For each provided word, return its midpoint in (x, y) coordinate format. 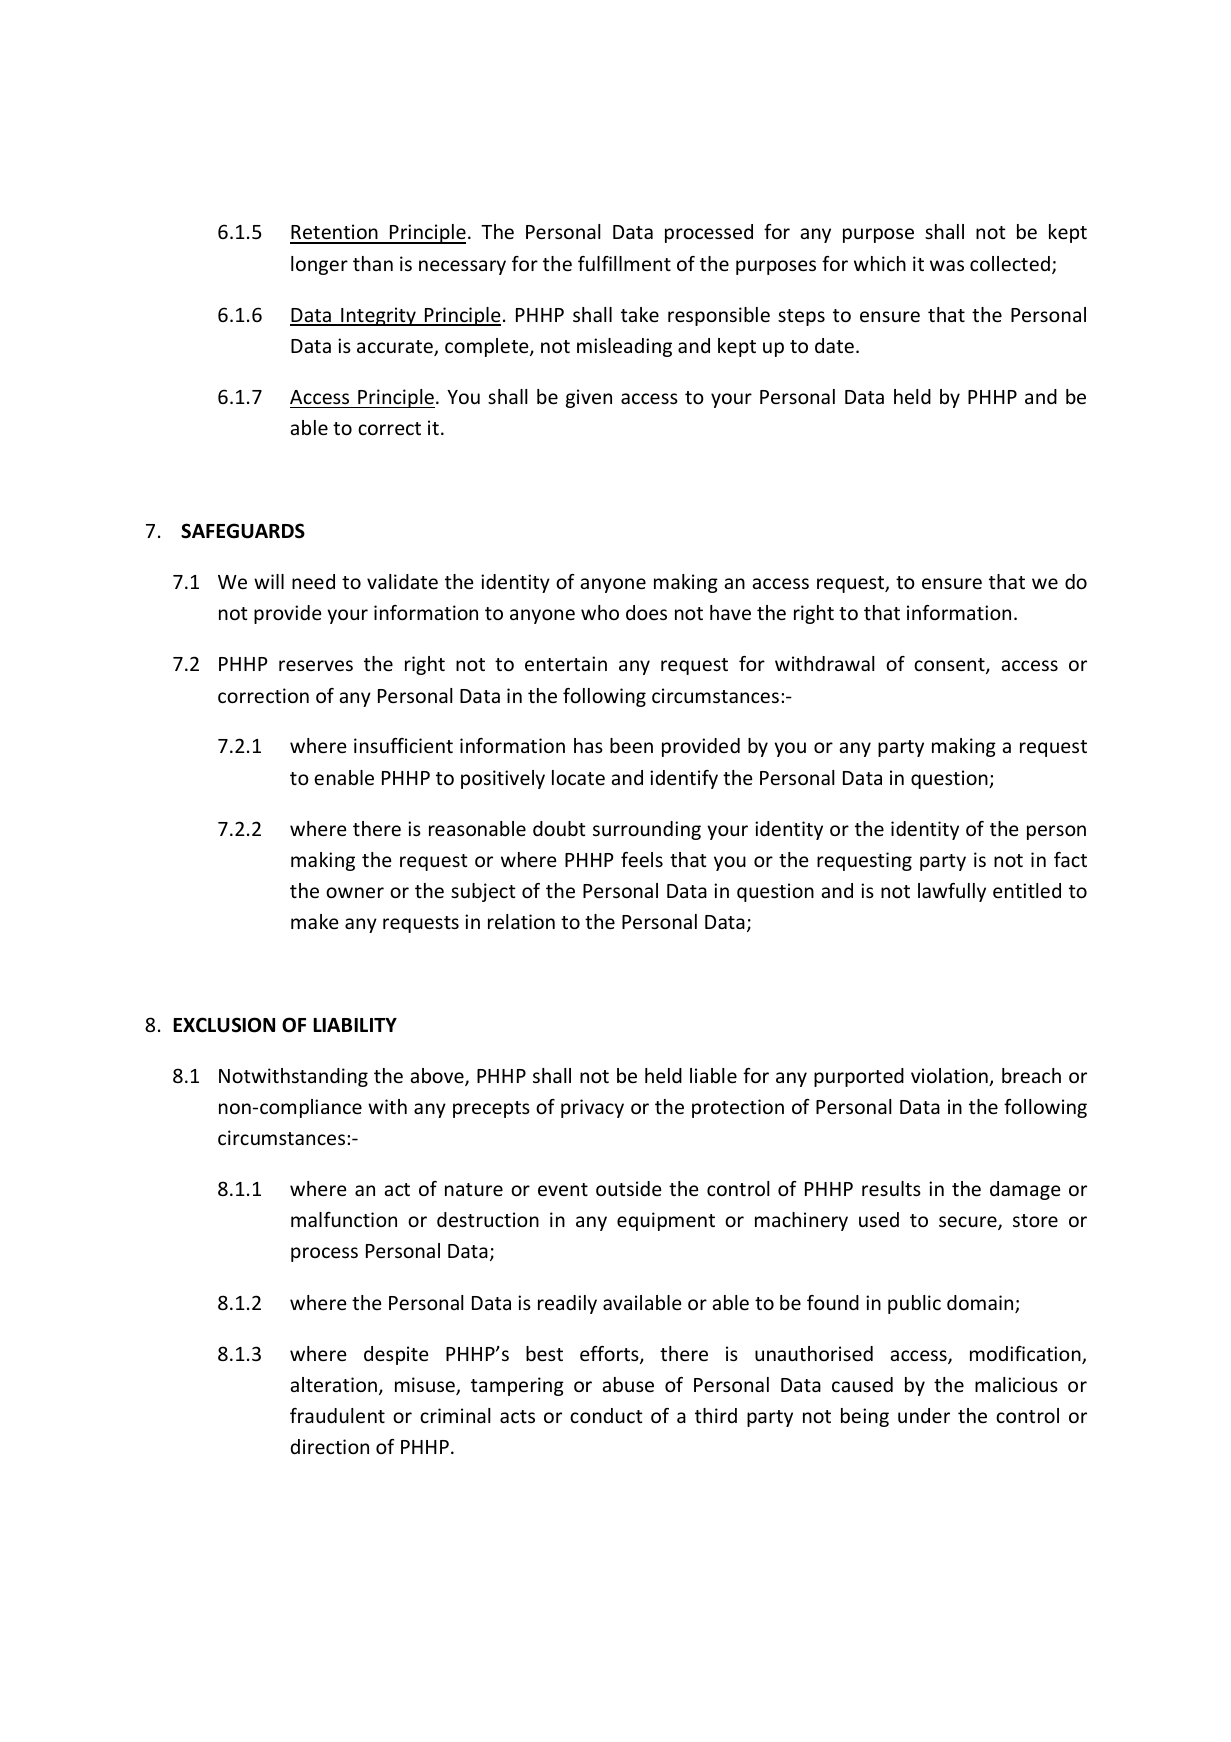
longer (319, 265)
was (947, 265)
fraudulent (337, 1415)
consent (950, 666)
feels (642, 859)
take (640, 314)
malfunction (344, 1219)
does (646, 612)
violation (950, 1077)
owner (355, 892)
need (313, 581)
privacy (592, 1108)
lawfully (952, 892)
